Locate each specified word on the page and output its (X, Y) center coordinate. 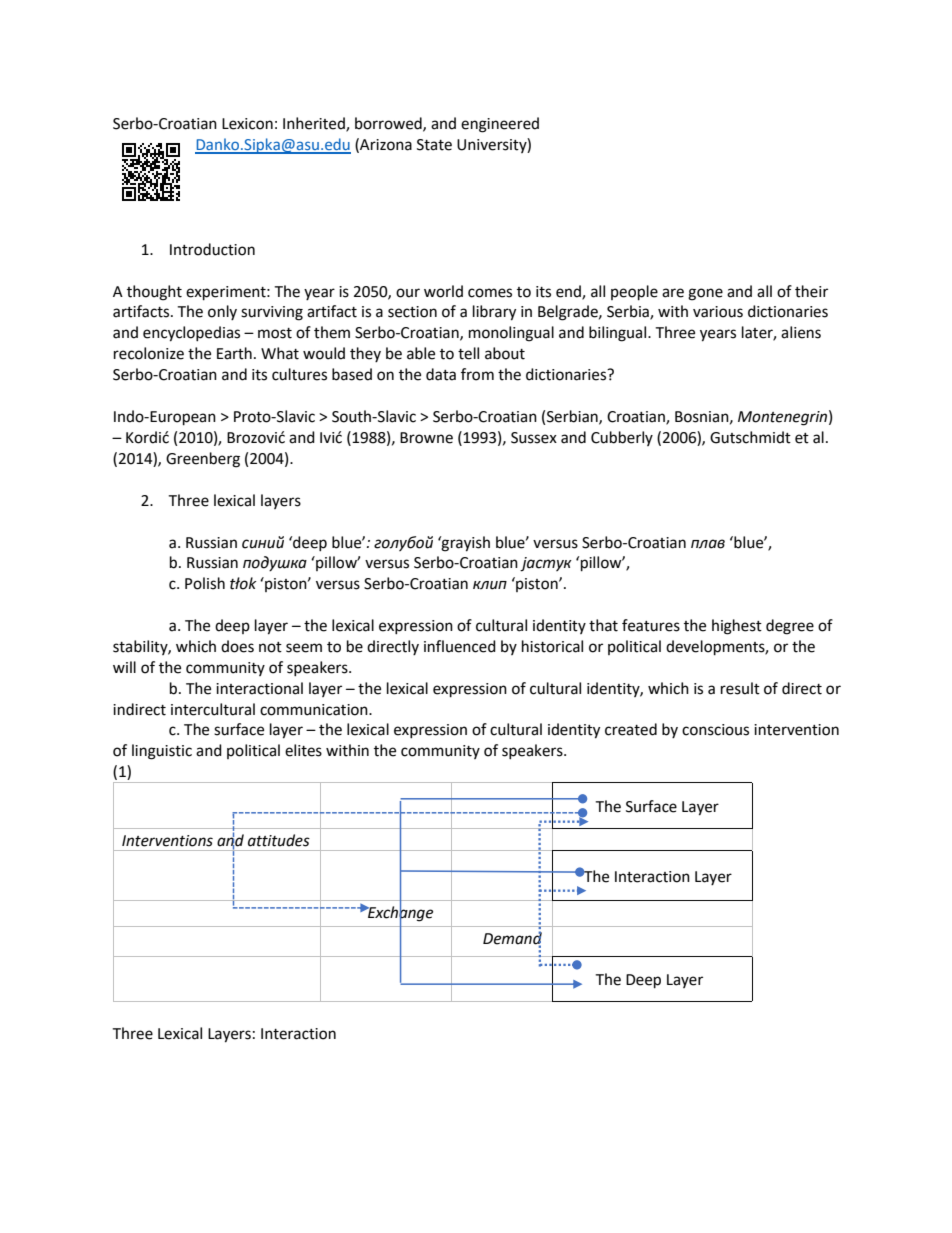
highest (737, 627)
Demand (512, 938)
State (434, 145)
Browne (426, 438)
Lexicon (247, 124)
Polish (205, 583)
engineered (500, 125)
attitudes (279, 840)
